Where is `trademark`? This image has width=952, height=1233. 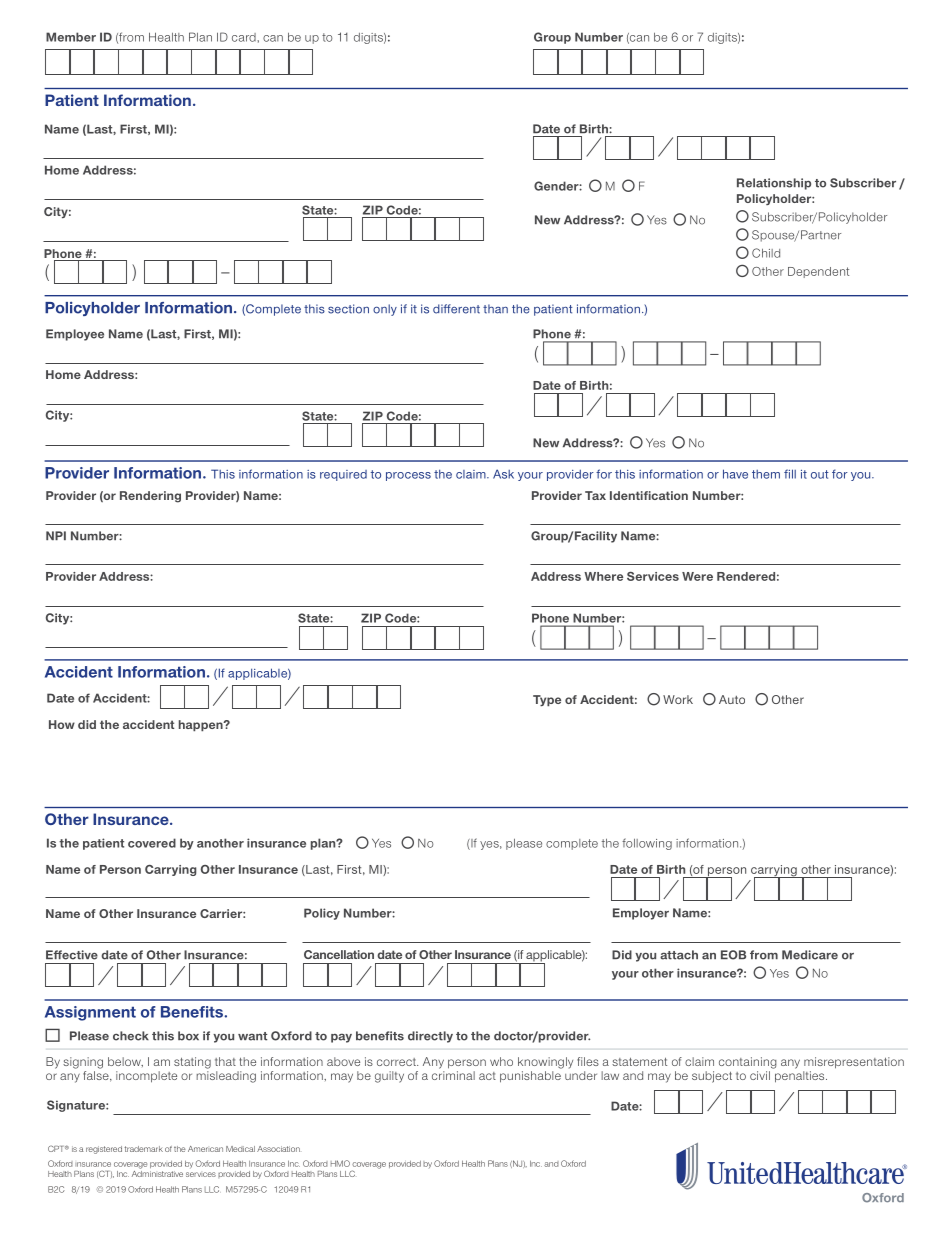
trademark is located at coordinates (144, 1149).
